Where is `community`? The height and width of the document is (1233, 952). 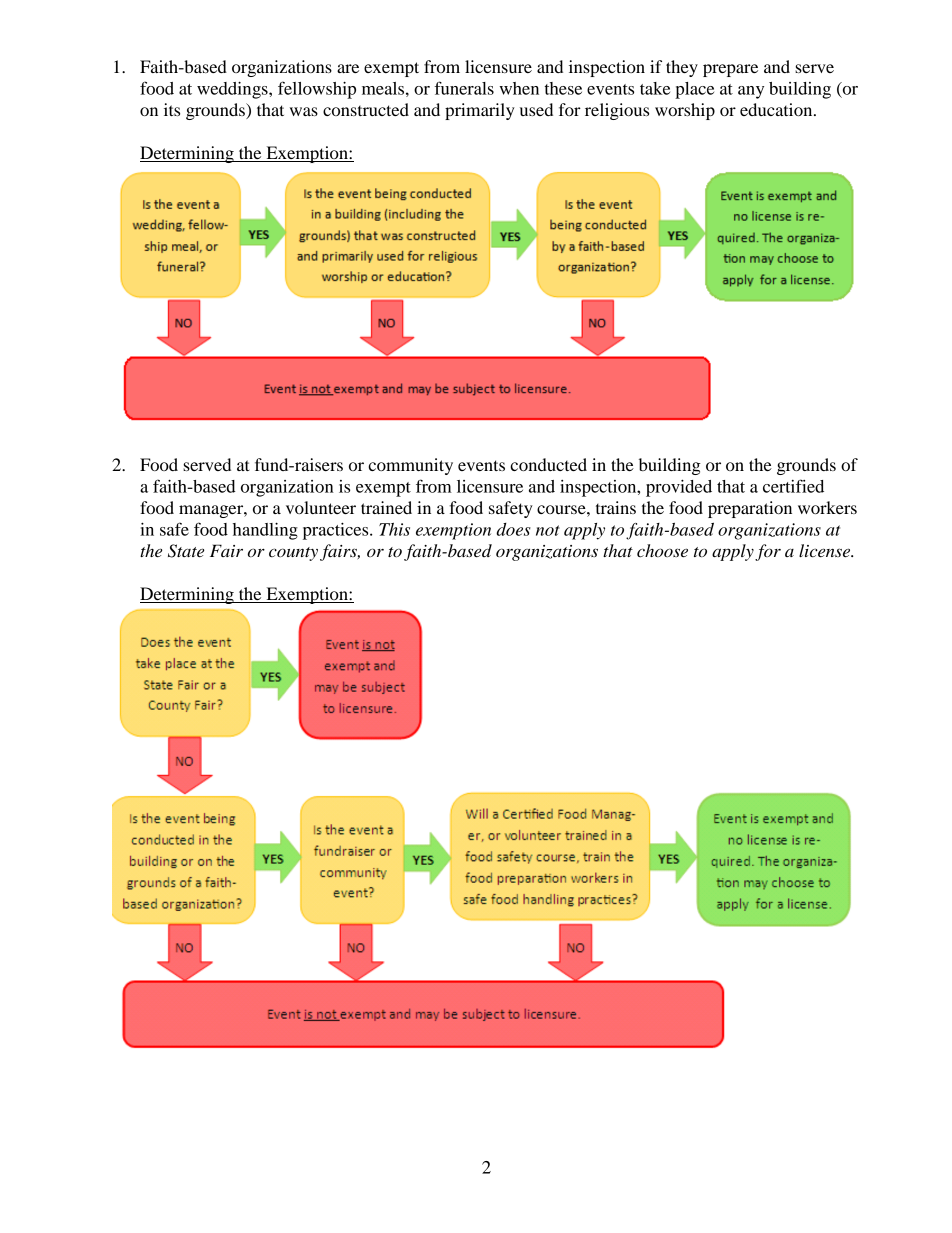
community is located at coordinates (410, 466).
